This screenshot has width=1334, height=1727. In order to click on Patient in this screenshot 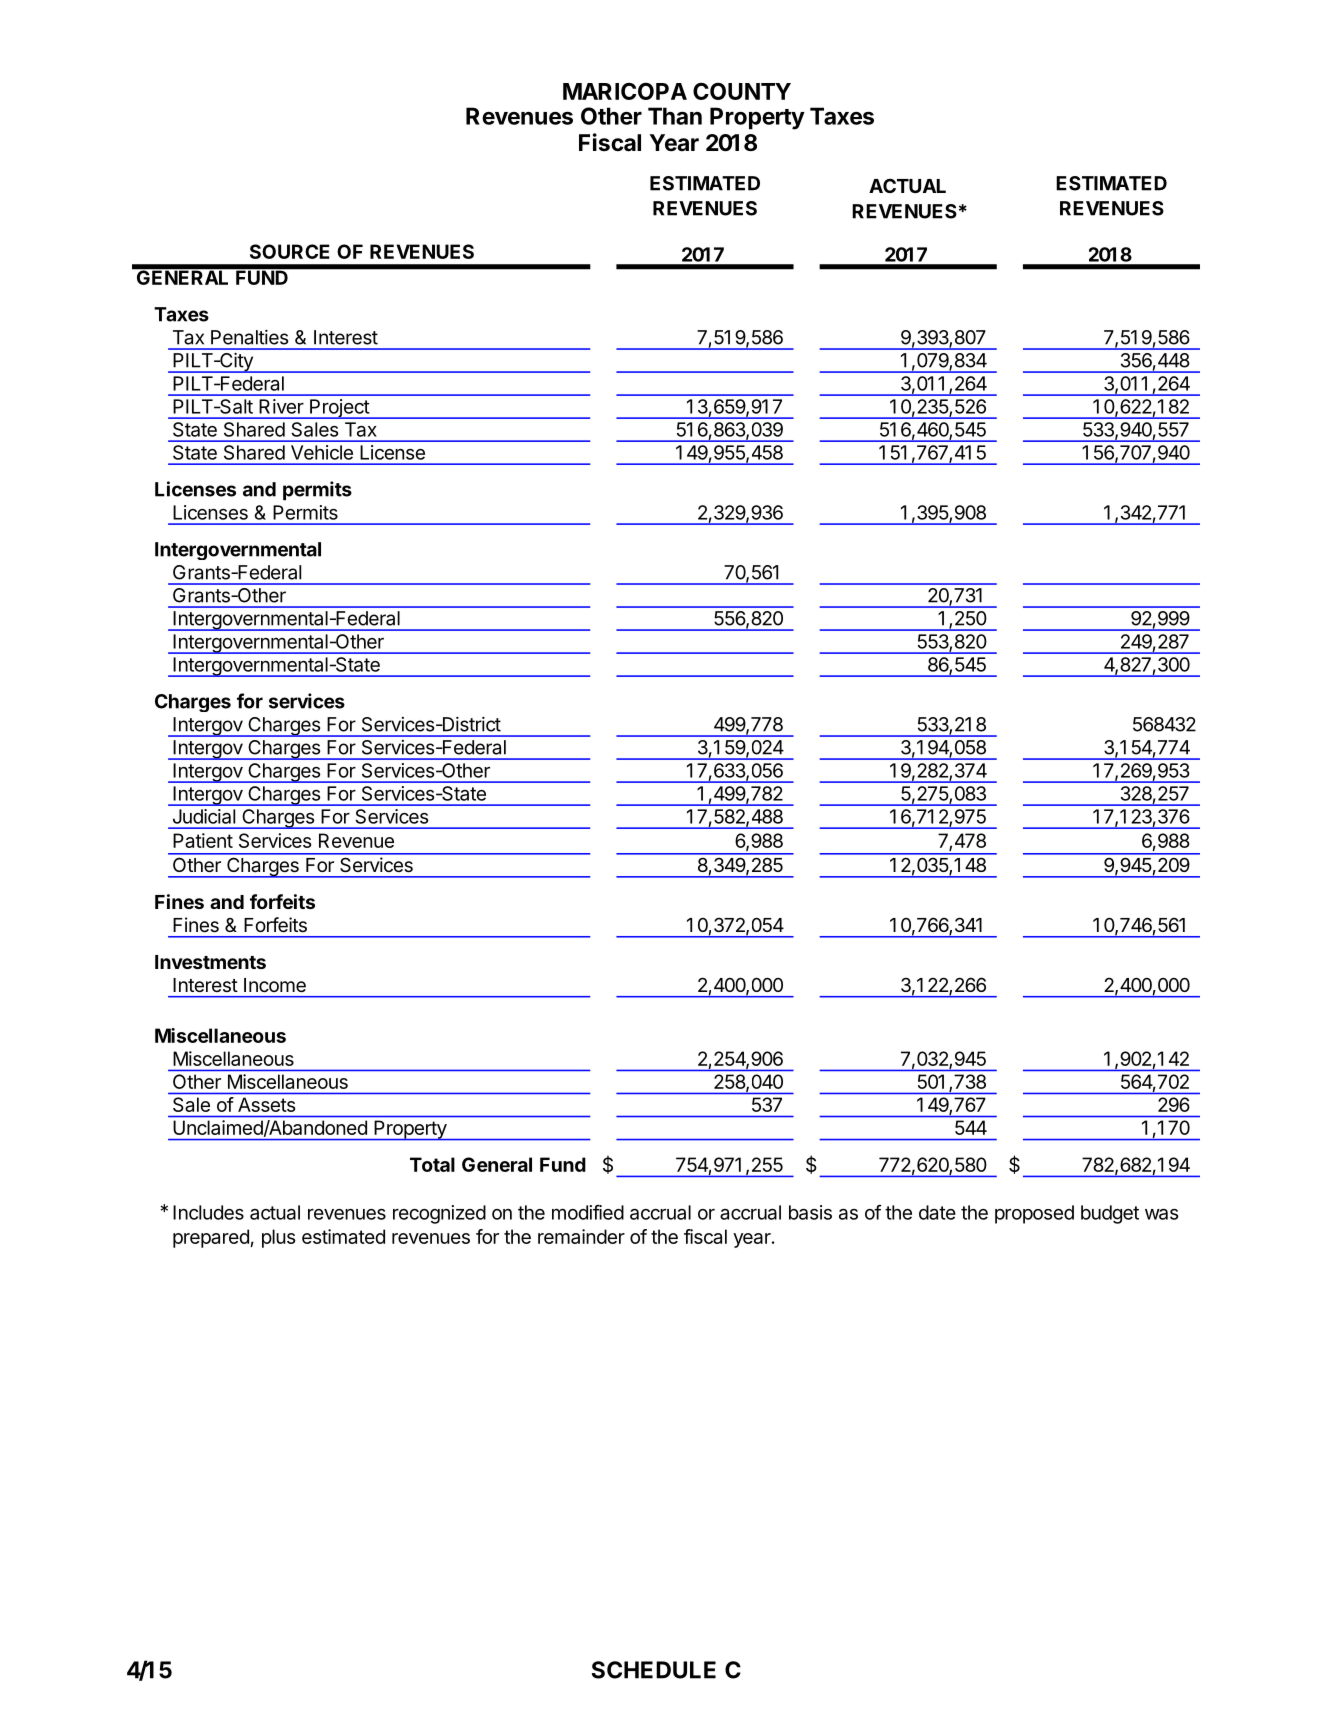, I will do `click(203, 840)`.
